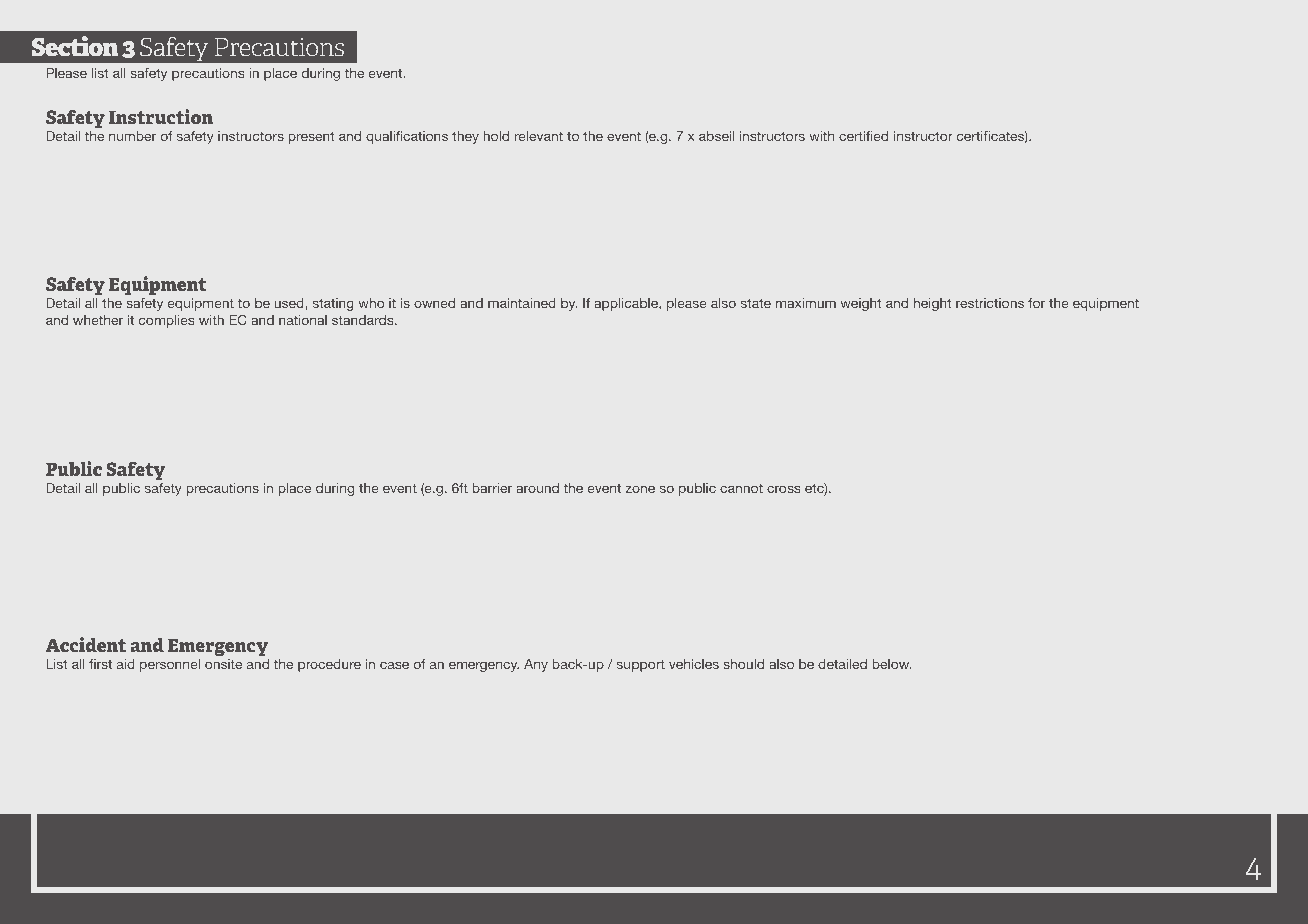 This screenshot has height=924, width=1308. Describe the element at coordinates (933, 304) in the screenshot. I see `height` at that location.
